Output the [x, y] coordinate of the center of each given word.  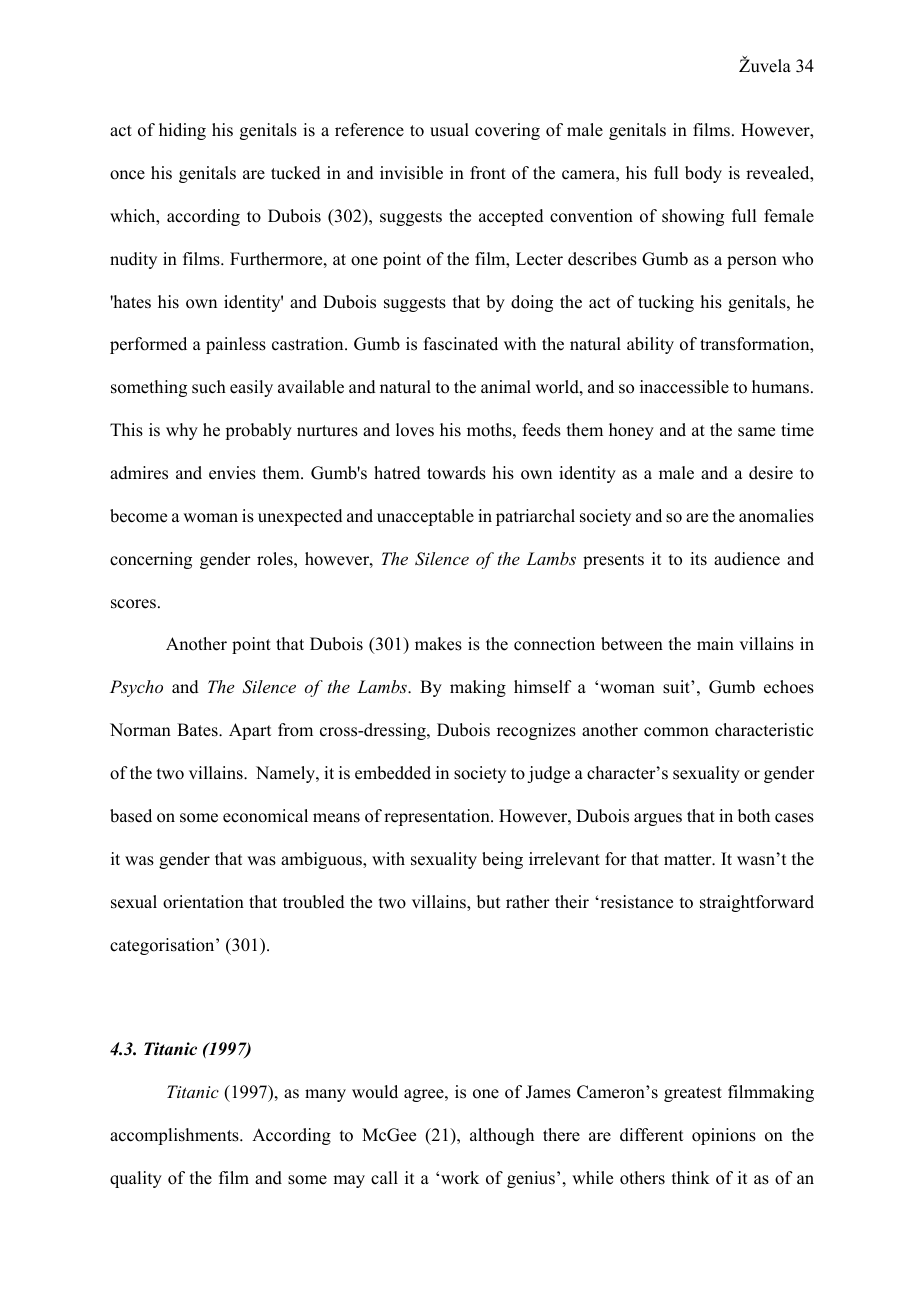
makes [438, 644]
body [703, 174]
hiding [182, 131]
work [460, 1178]
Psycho [136, 688]
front [488, 173]
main [715, 643]
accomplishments [175, 1136]
